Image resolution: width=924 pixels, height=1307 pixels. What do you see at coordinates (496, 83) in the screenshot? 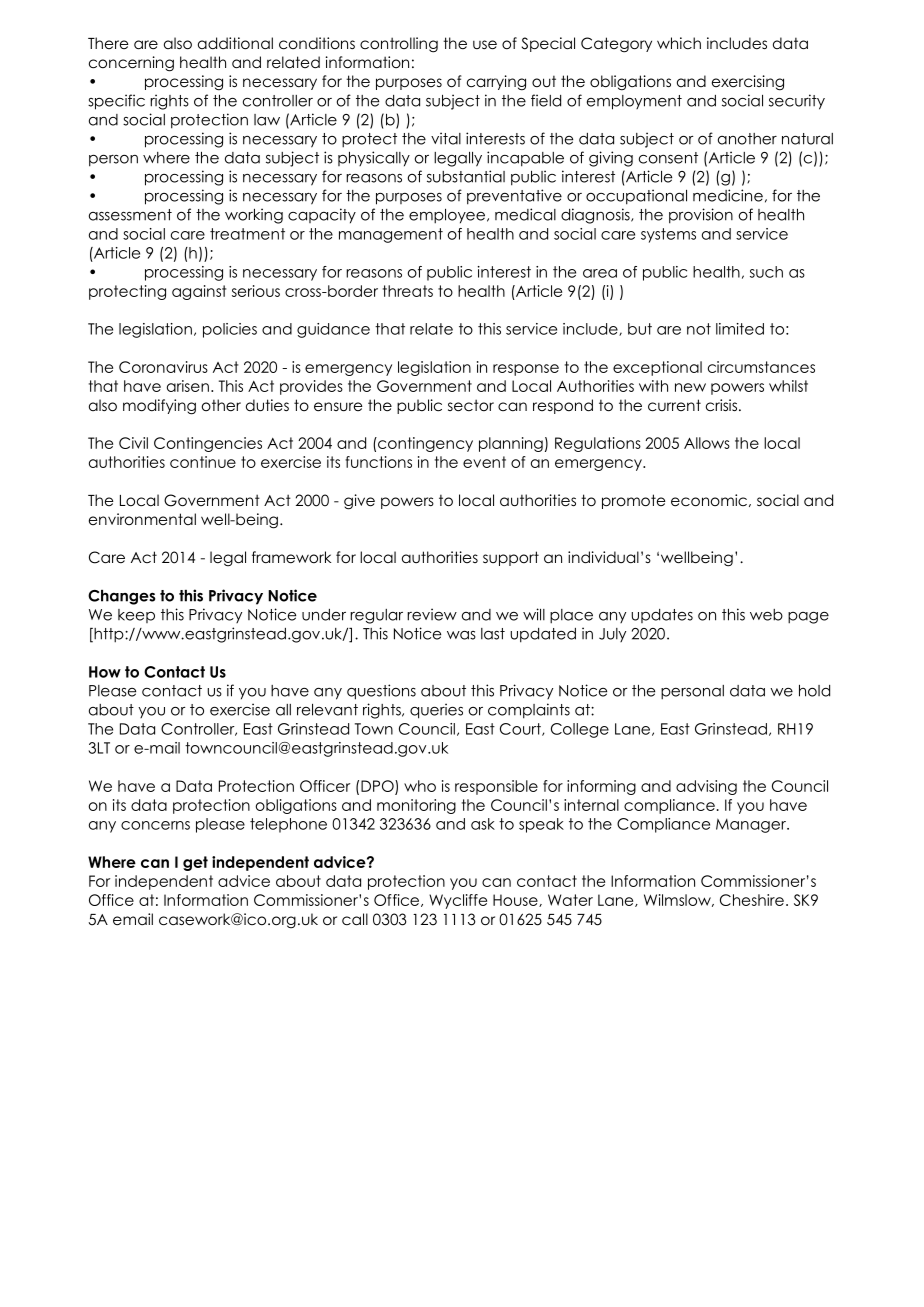
I see `carrying` at bounding box center [496, 83].
